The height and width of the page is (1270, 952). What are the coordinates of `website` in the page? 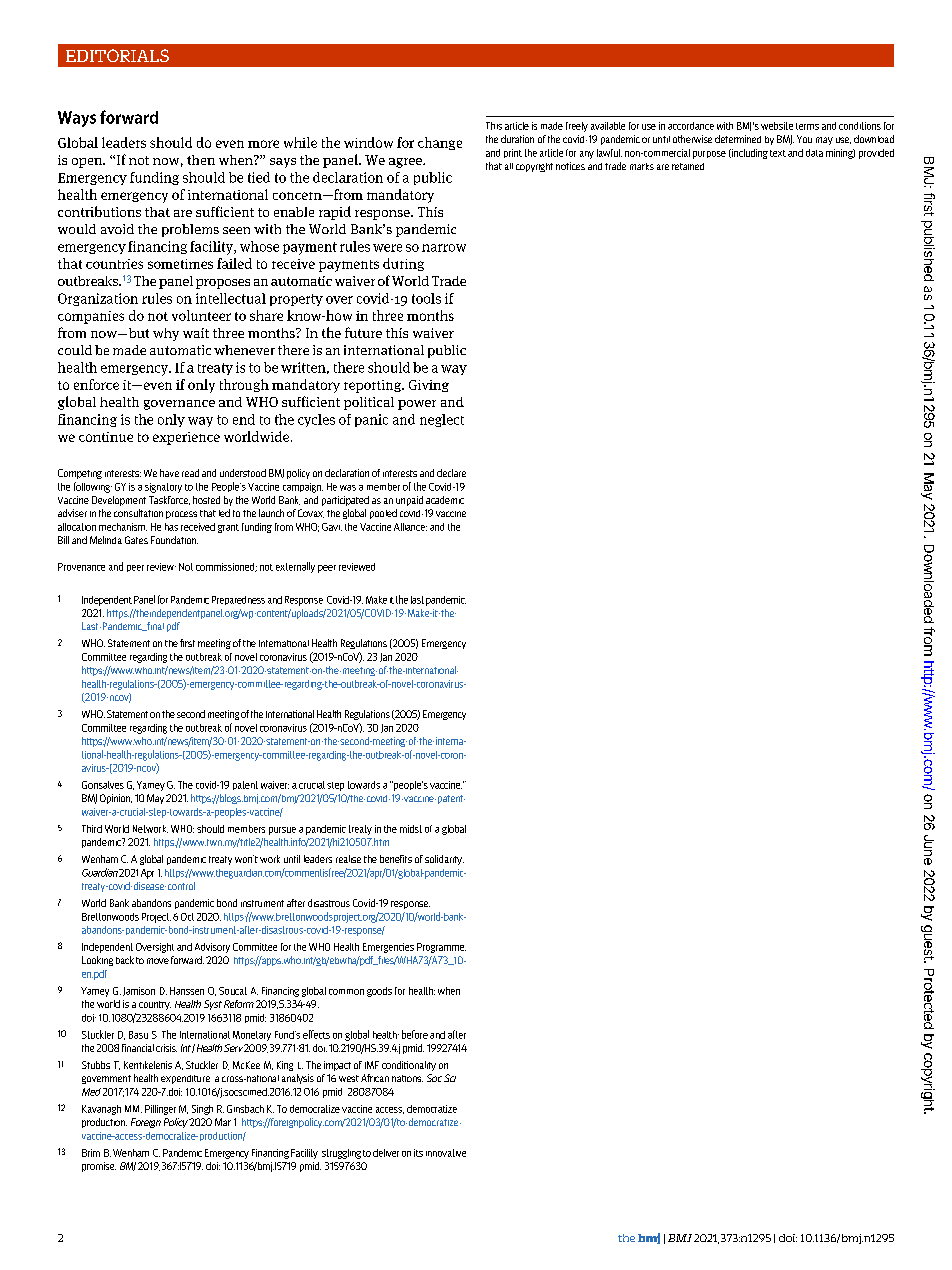 It's located at (777, 126).
